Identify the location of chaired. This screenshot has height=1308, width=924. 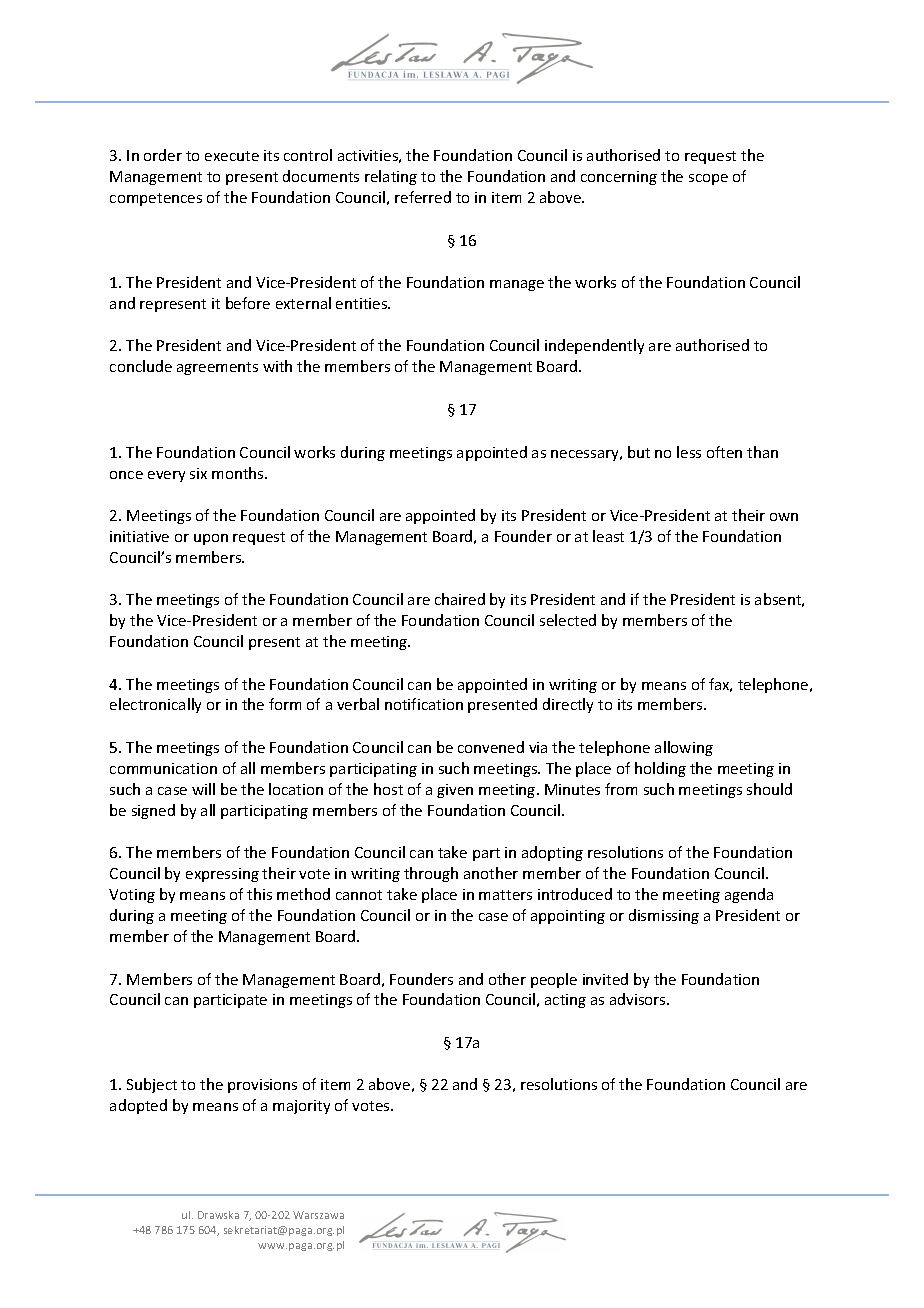
(460, 599).
